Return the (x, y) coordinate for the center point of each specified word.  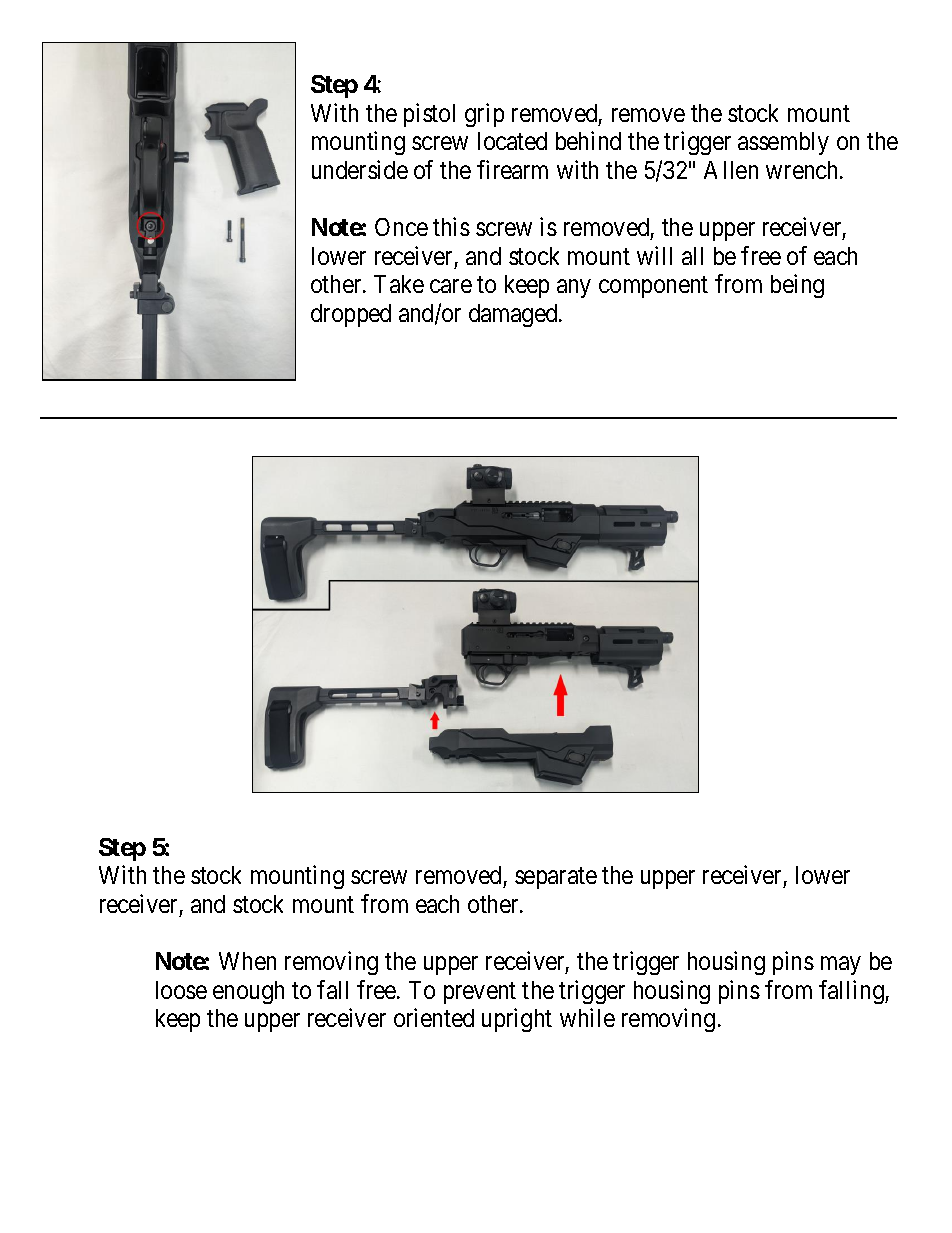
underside (360, 169)
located (512, 141)
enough (248, 992)
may (840, 966)
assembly (783, 143)
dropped (351, 315)
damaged (514, 315)
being (797, 286)
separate (556, 878)
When (247, 961)
